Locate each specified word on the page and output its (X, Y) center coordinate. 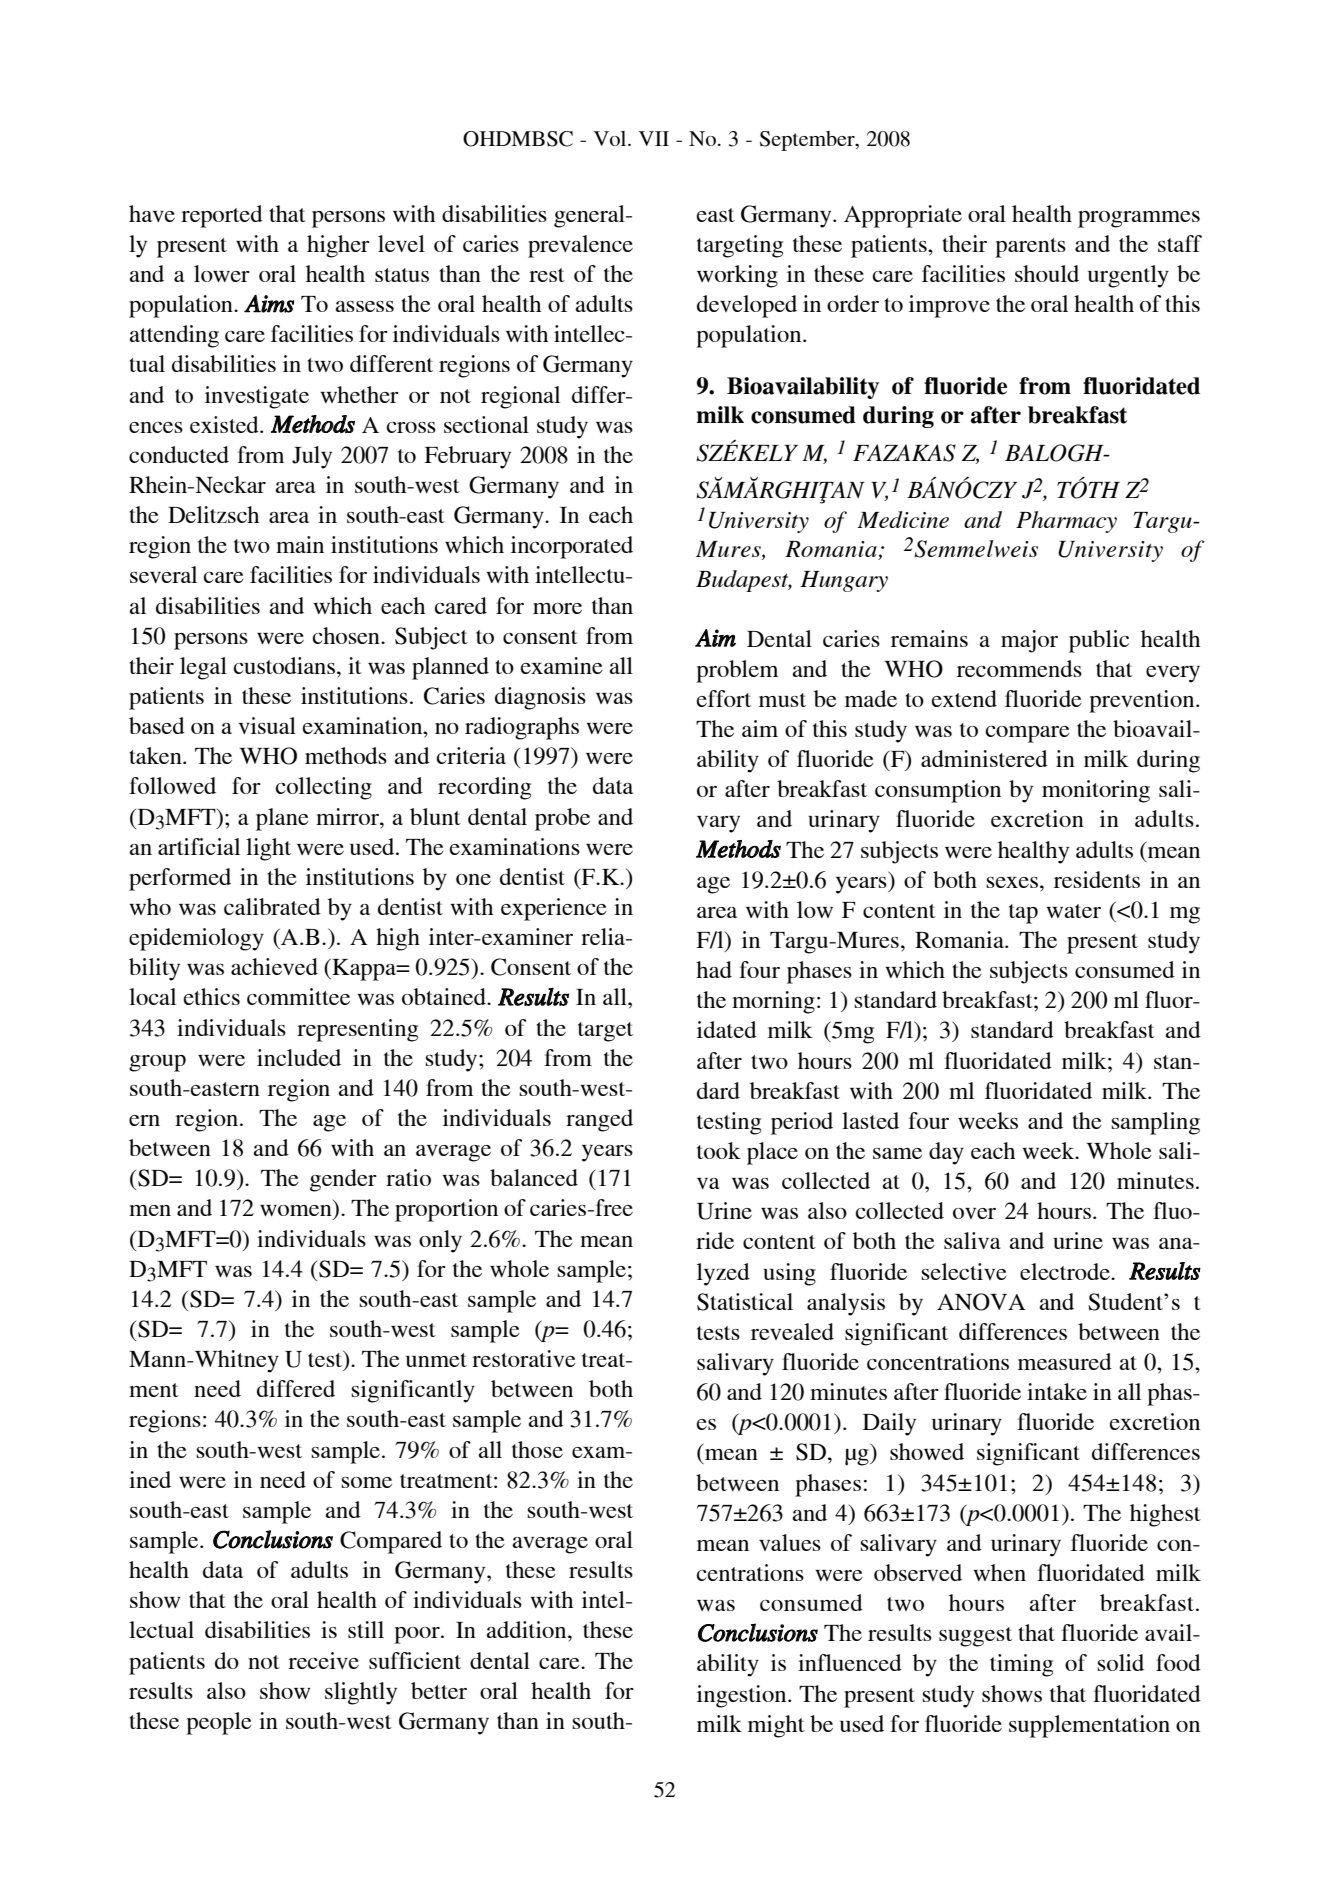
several (163, 574)
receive (323, 1660)
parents (1030, 248)
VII (654, 138)
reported (222, 216)
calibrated (272, 906)
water (1073, 911)
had (714, 969)
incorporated (572, 547)
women (297, 1212)
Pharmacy (1066, 522)
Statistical (745, 1302)
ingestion (743, 1696)
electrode (1066, 1271)
